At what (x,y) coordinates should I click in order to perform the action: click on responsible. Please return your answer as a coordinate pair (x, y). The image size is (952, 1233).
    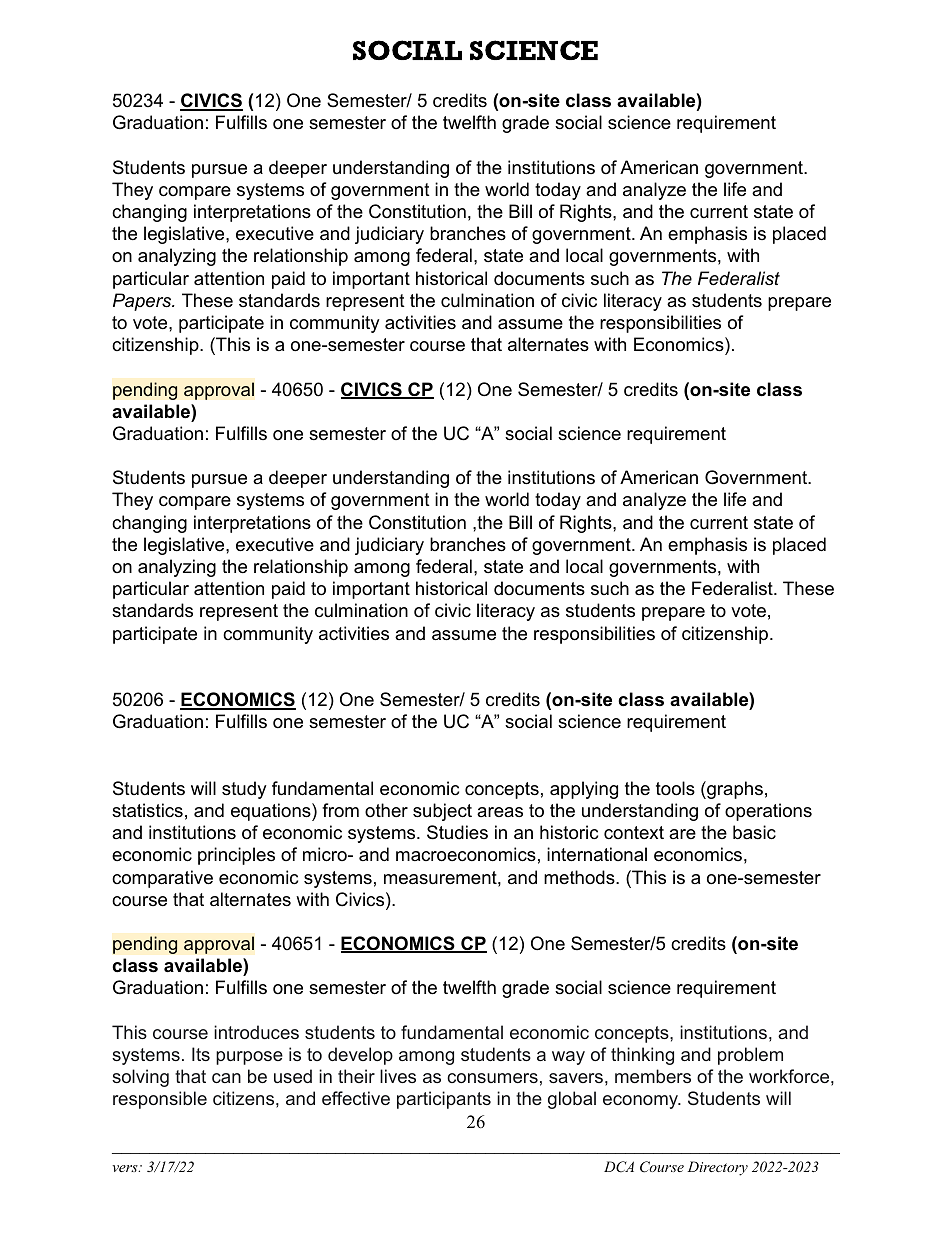
    Looking at the image, I should click on (160, 1100).
